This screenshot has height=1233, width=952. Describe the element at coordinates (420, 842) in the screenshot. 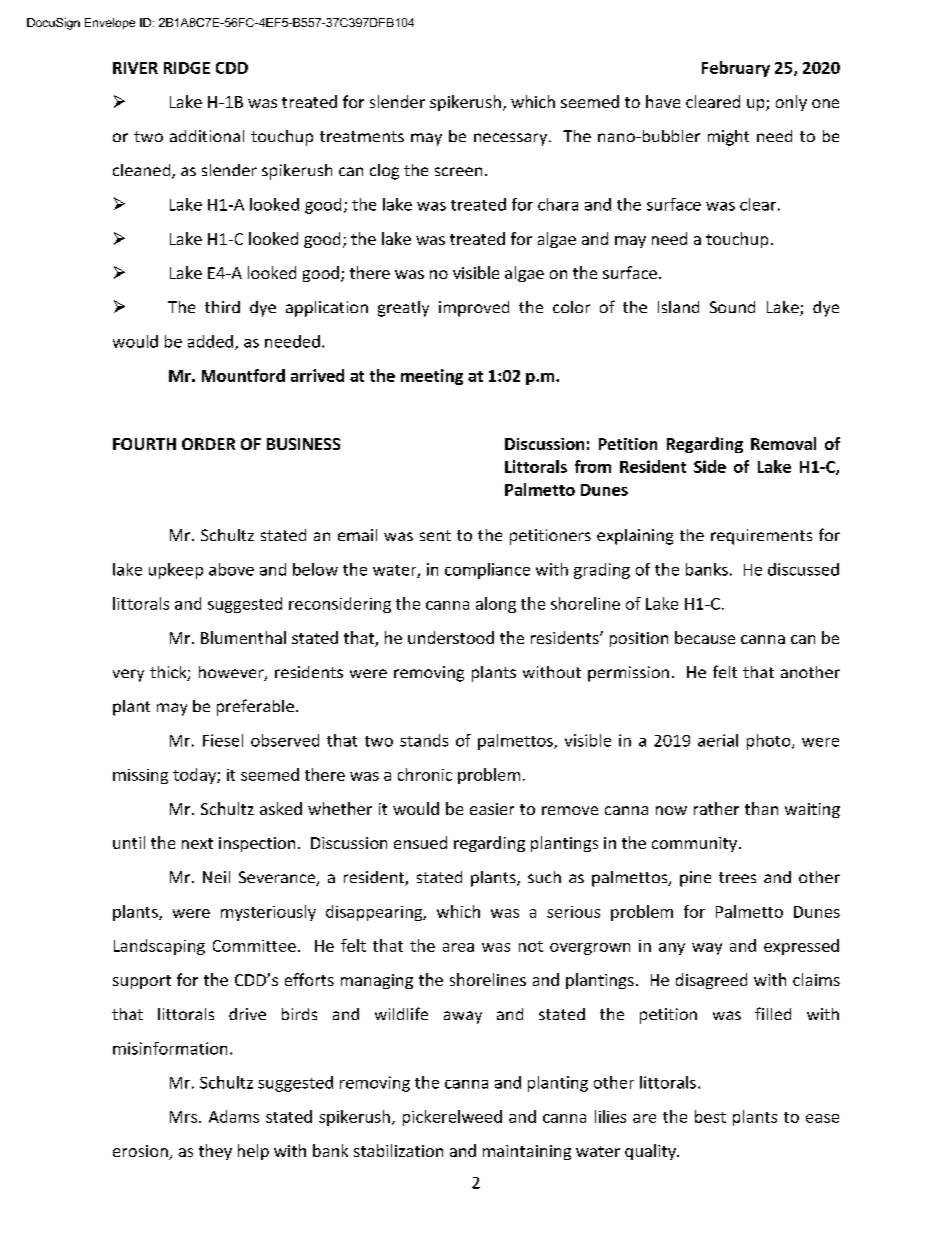

I see `ensued` at that location.
